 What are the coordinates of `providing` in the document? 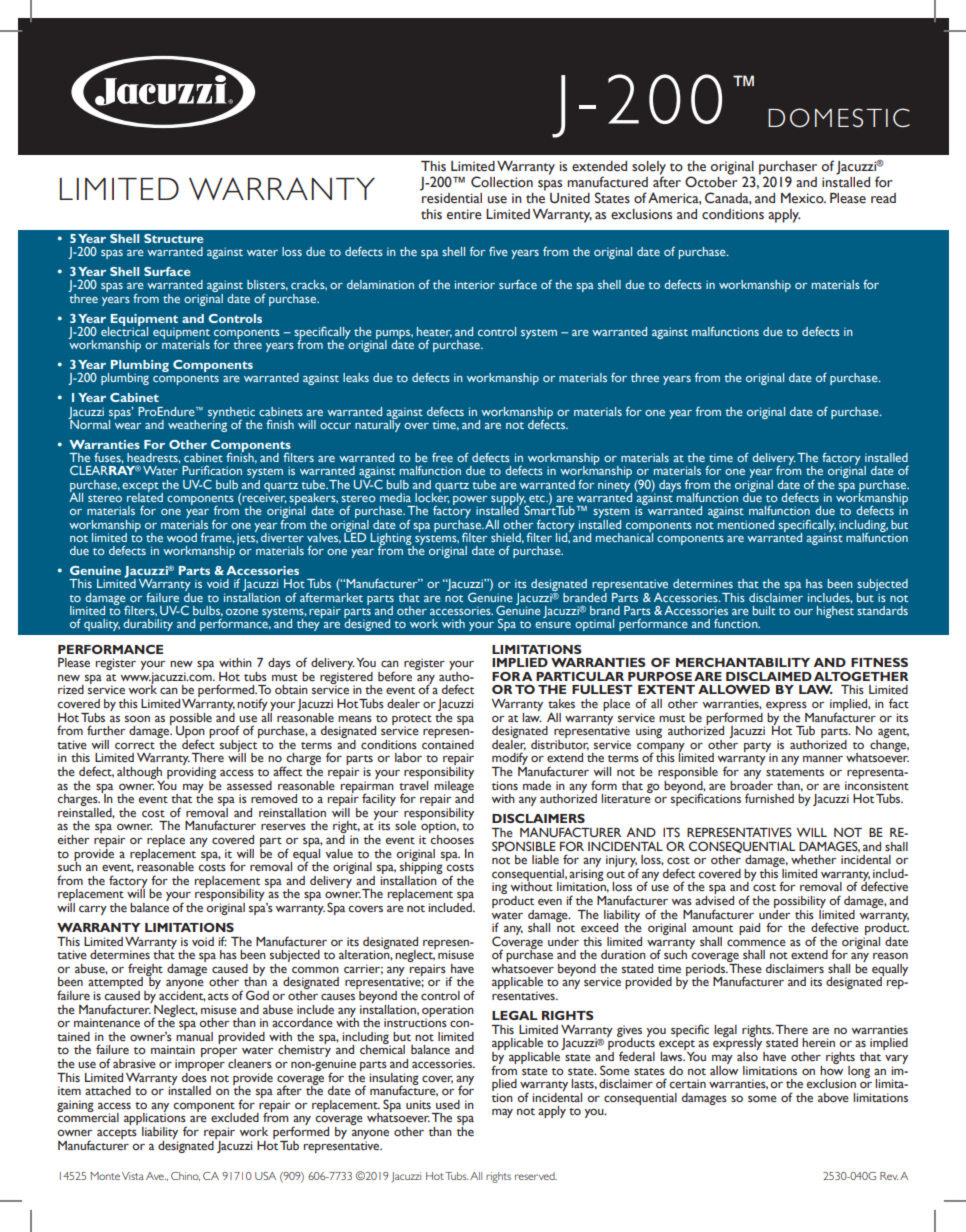 It's located at (191, 771).
